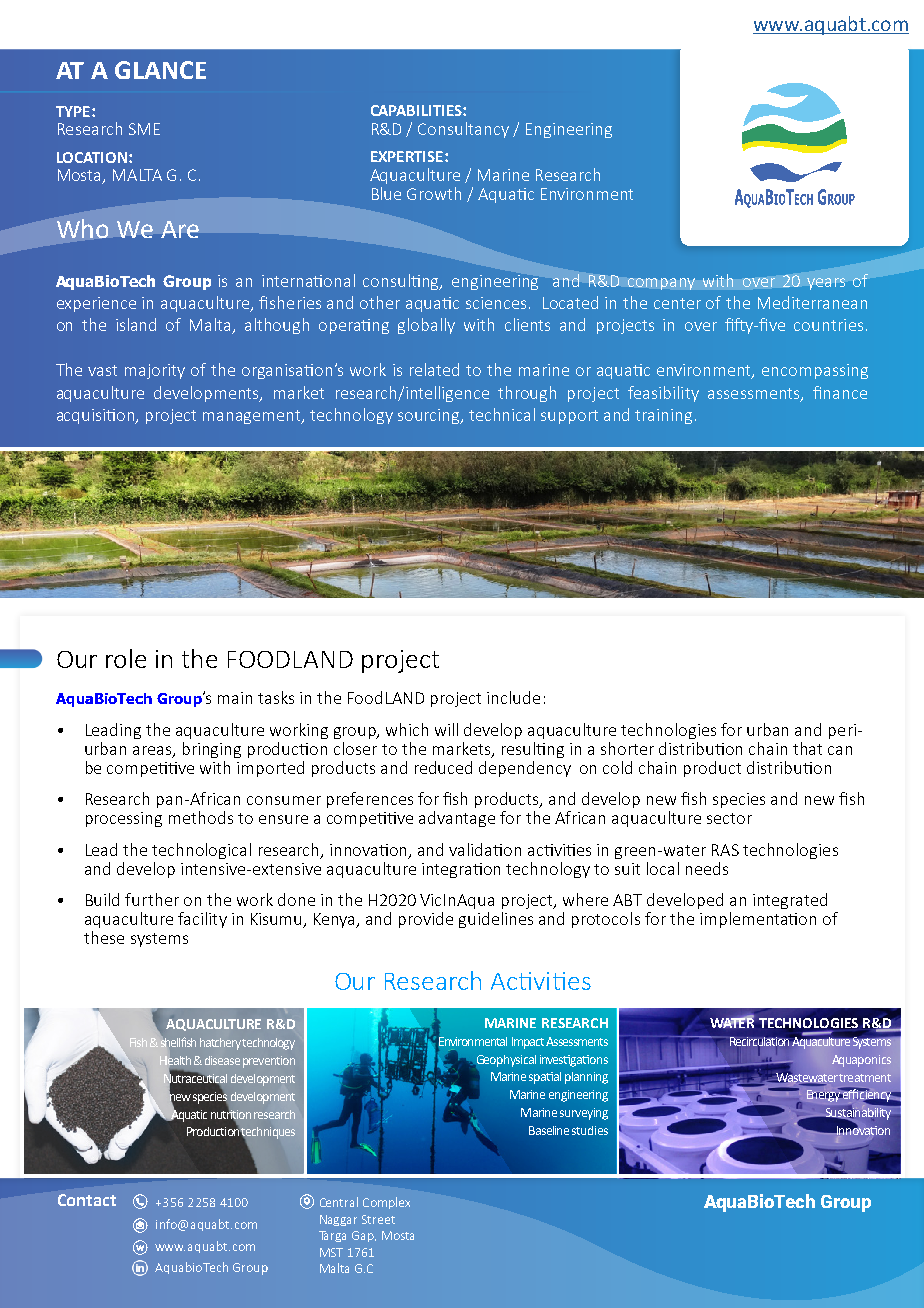 The image size is (924, 1308). I want to click on Contact, so click(87, 1200).
